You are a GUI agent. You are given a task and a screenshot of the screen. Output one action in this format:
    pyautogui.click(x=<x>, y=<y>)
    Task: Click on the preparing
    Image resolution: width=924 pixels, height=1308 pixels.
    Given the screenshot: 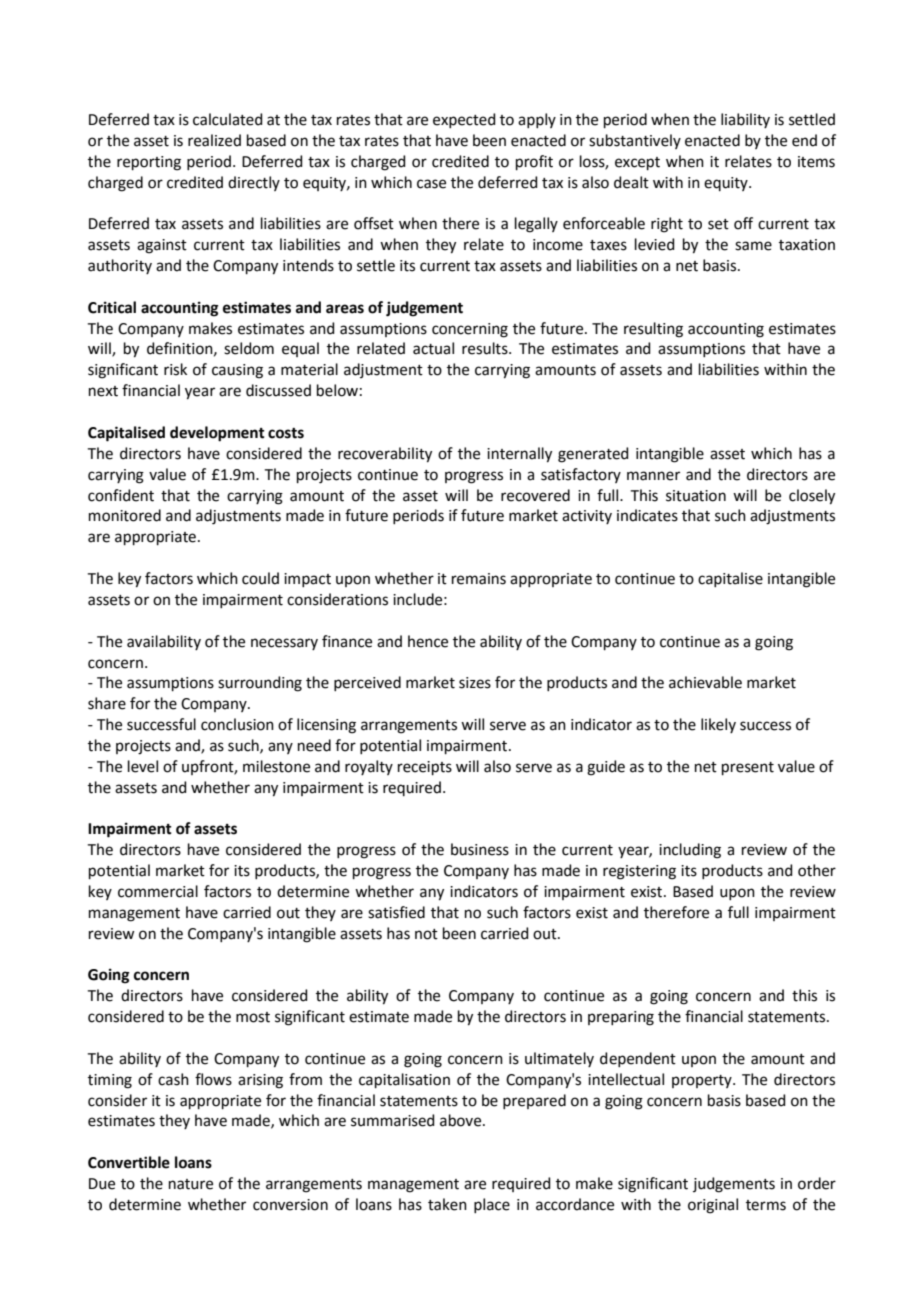 What is the action you would take?
    pyautogui.click(x=621, y=1018)
